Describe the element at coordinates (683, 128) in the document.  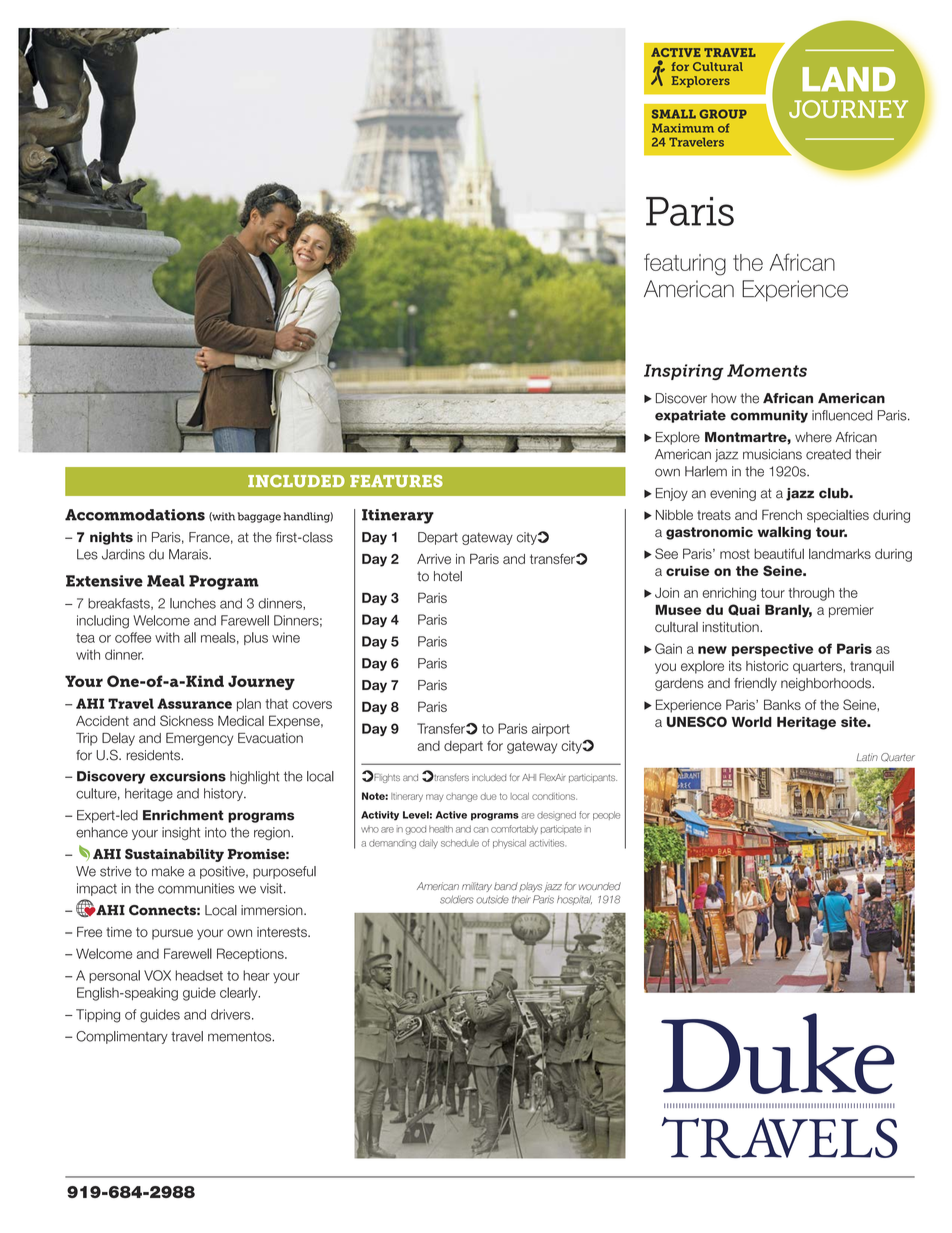
I see `Maximum` at that location.
